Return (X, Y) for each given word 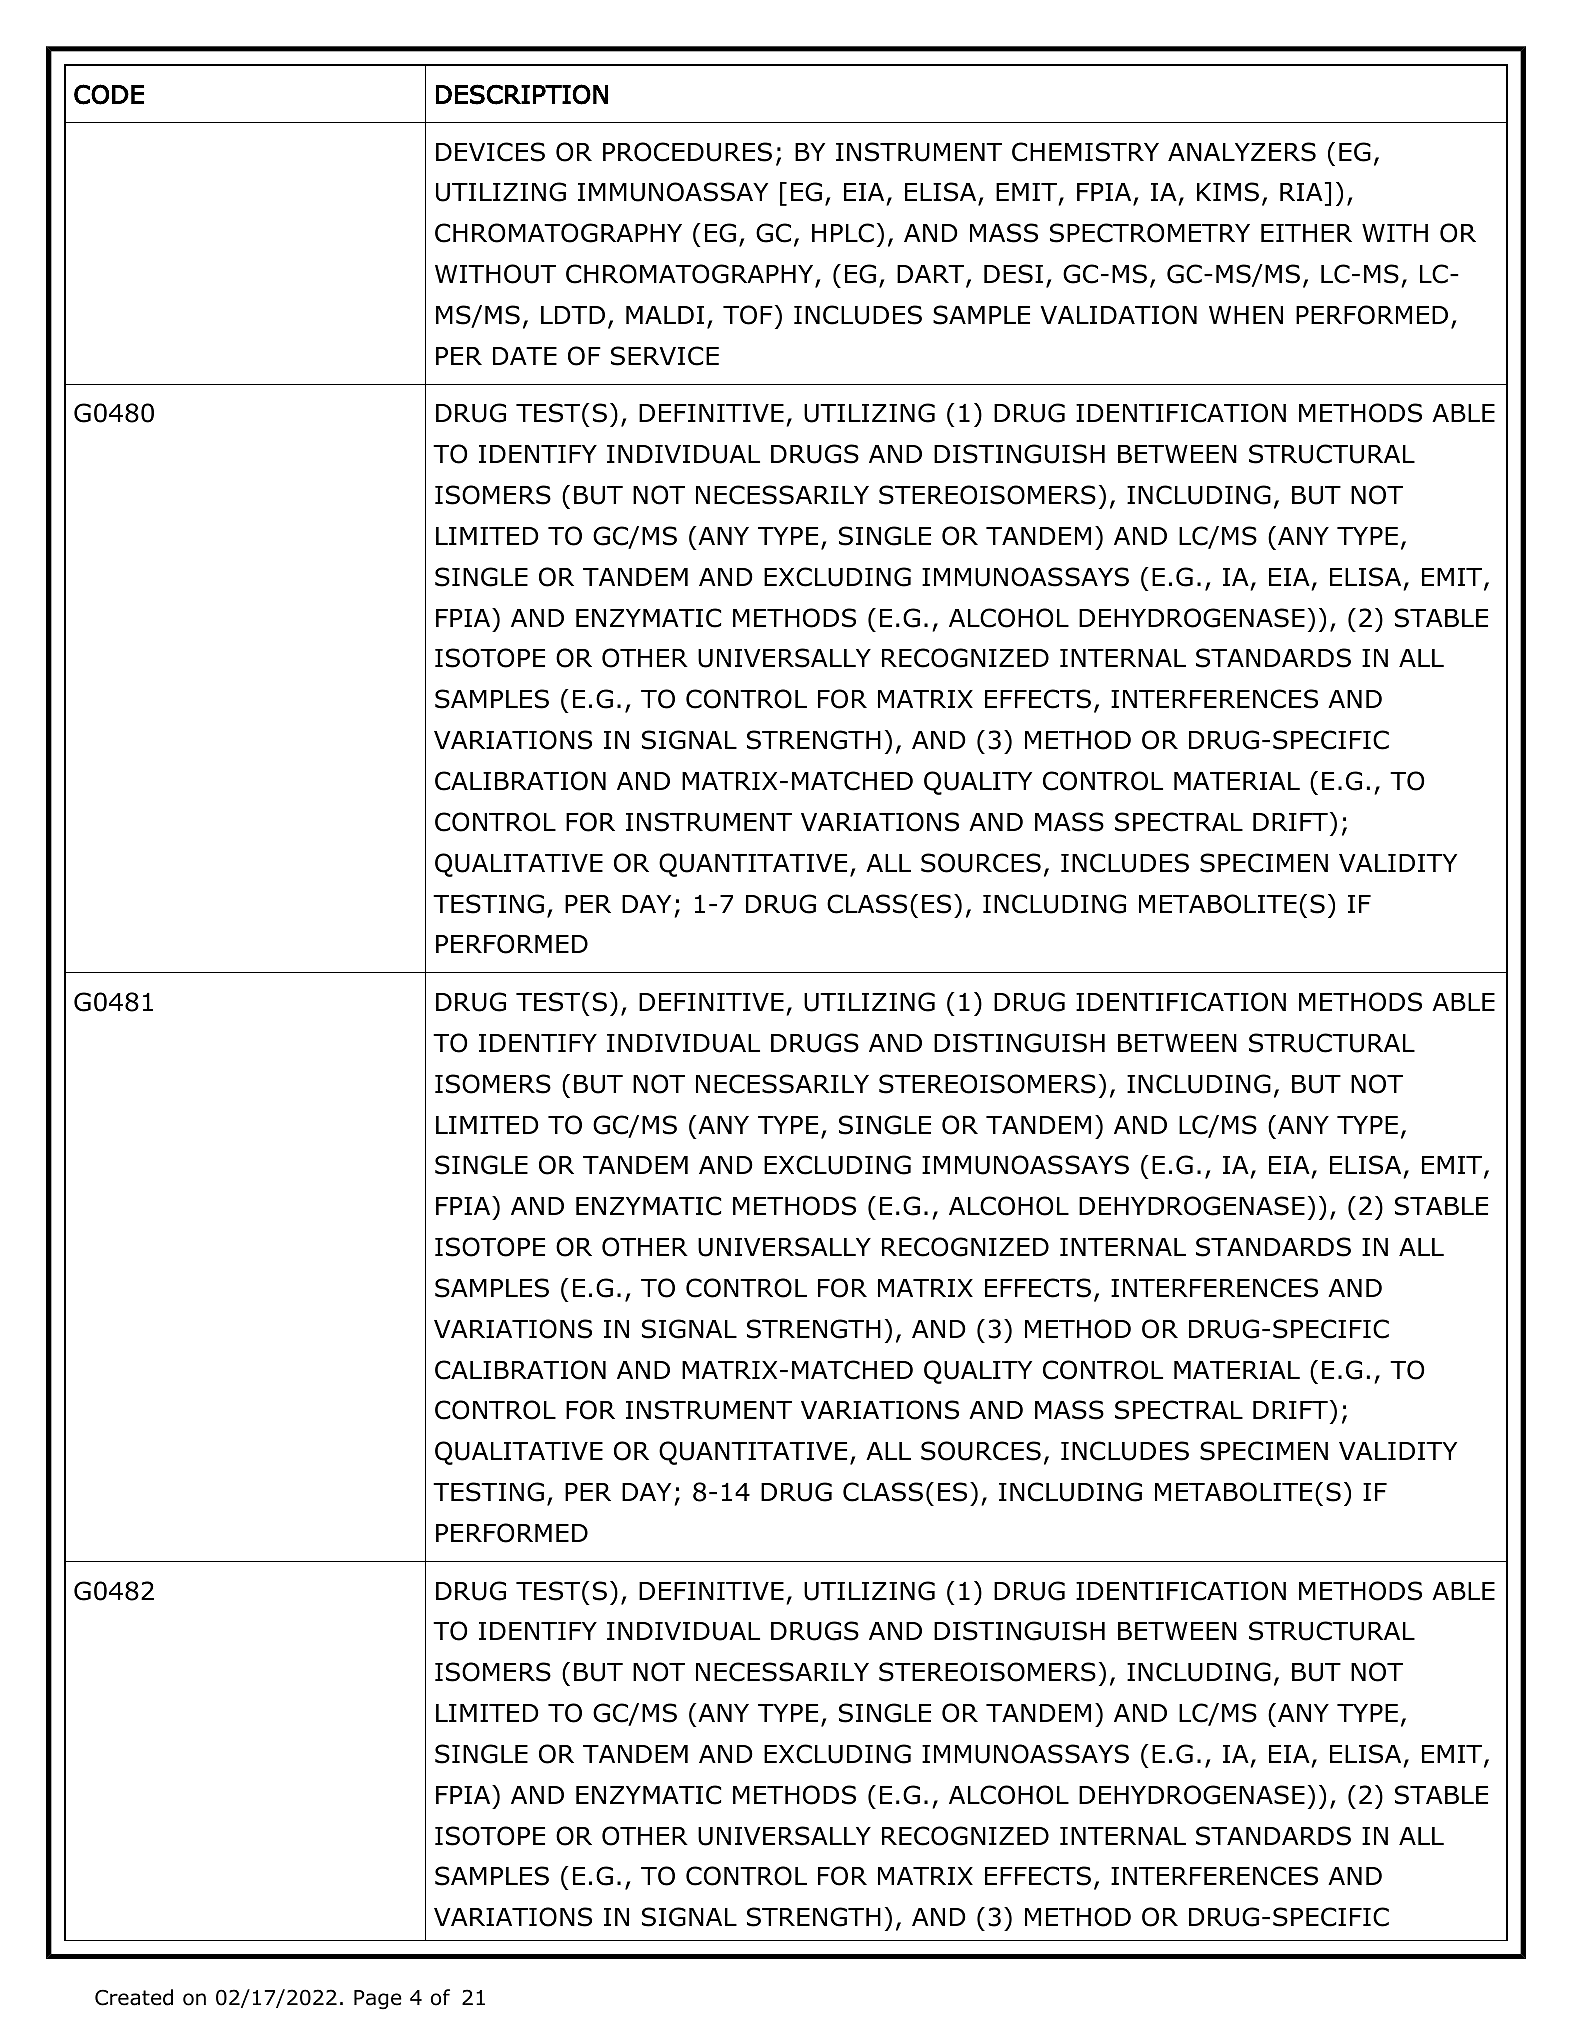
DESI (1013, 274)
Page (378, 2000)
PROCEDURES (687, 152)
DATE (525, 356)
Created (134, 1997)
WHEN (1246, 315)
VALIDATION (1118, 315)
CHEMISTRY (1085, 152)
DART (932, 275)
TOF (748, 315)
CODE (109, 94)
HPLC (843, 233)
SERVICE (665, 356)
